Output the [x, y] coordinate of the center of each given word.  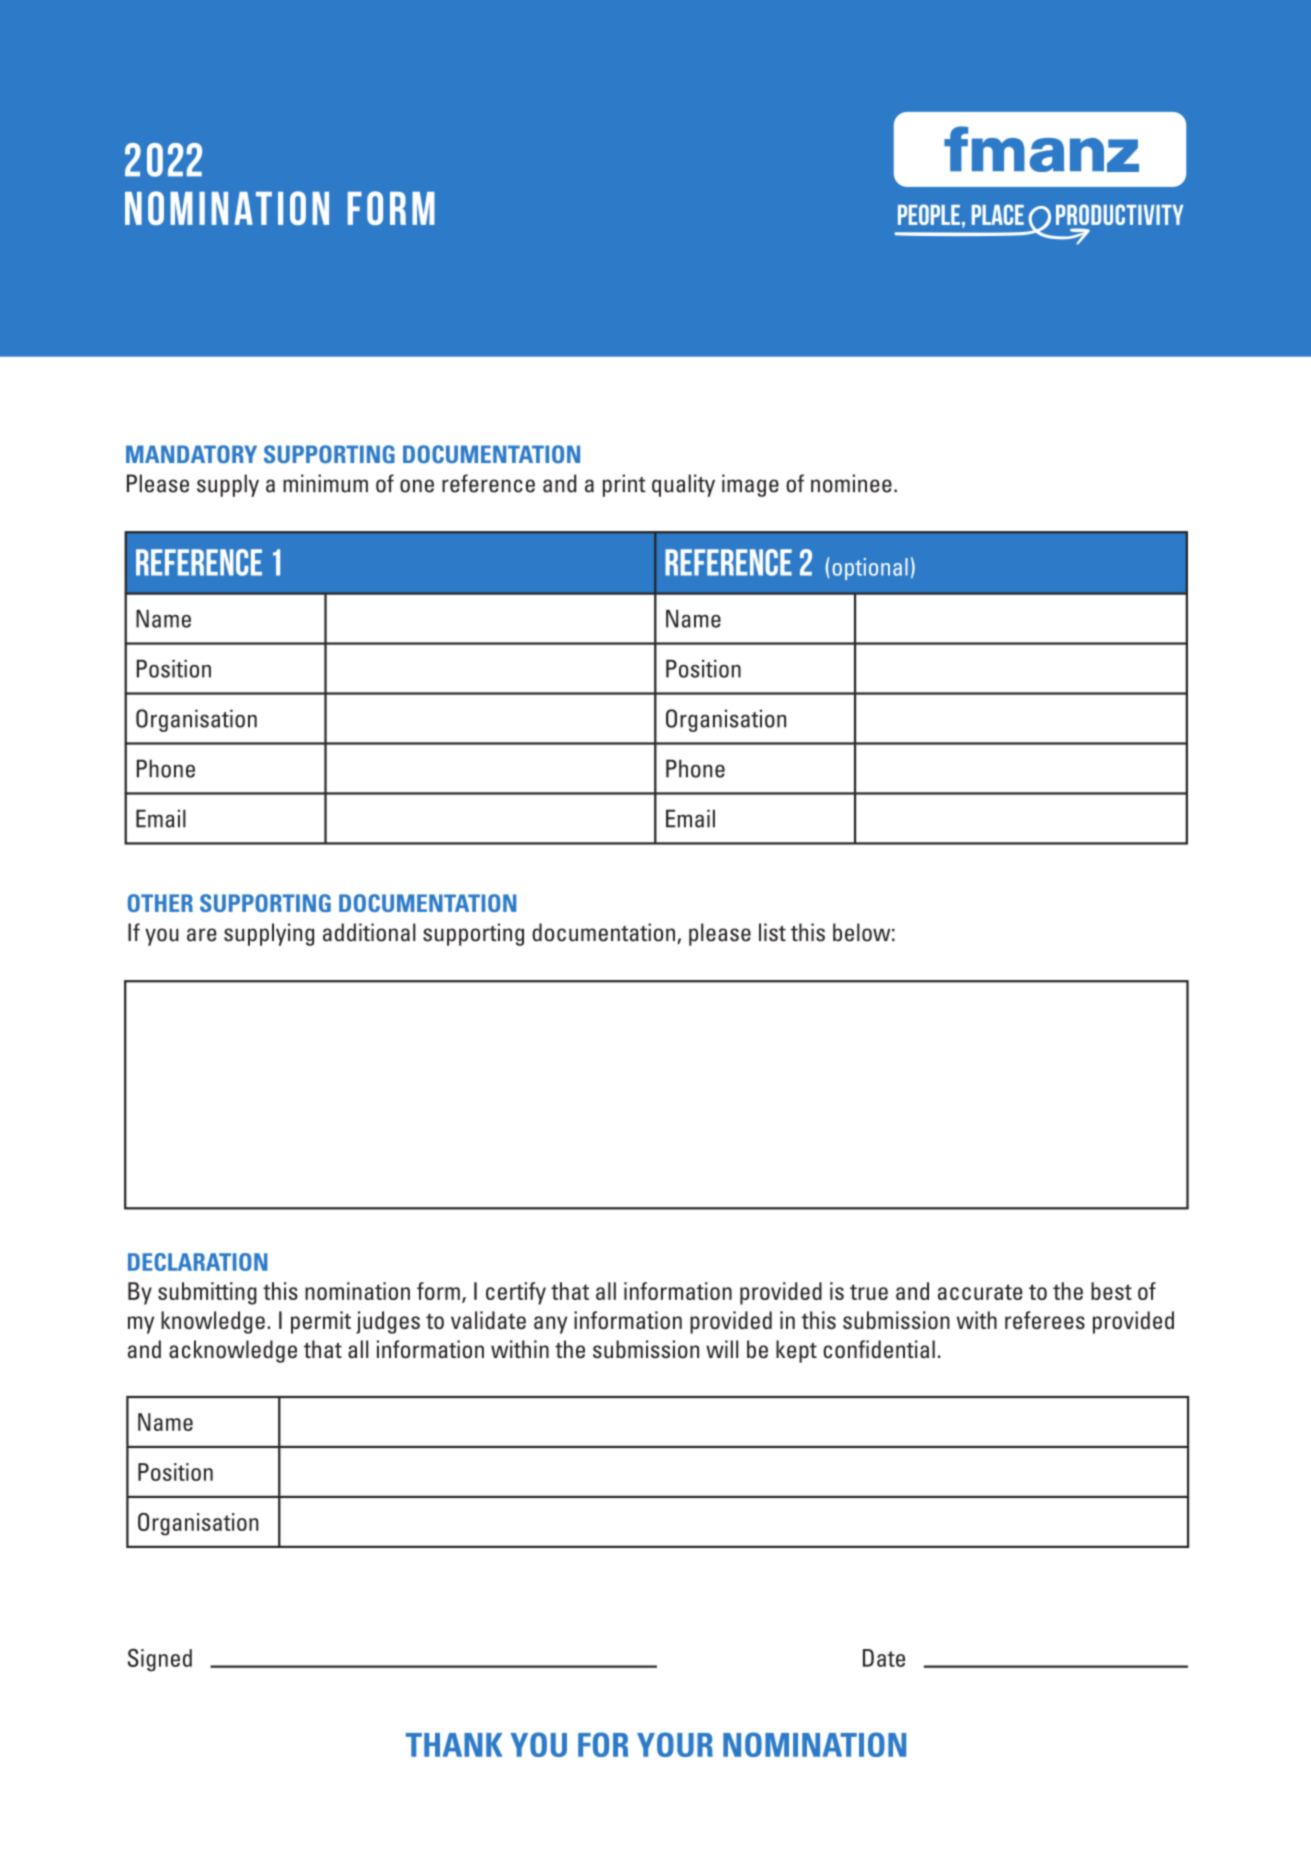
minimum [325, 483]
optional [870, 569]
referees [1045, 1320]
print [624, 485]
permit [321, 1322]
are [202, 935]
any [550, 1325]
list [772, 932]
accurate [980, 1292]
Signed [160, 1660]
